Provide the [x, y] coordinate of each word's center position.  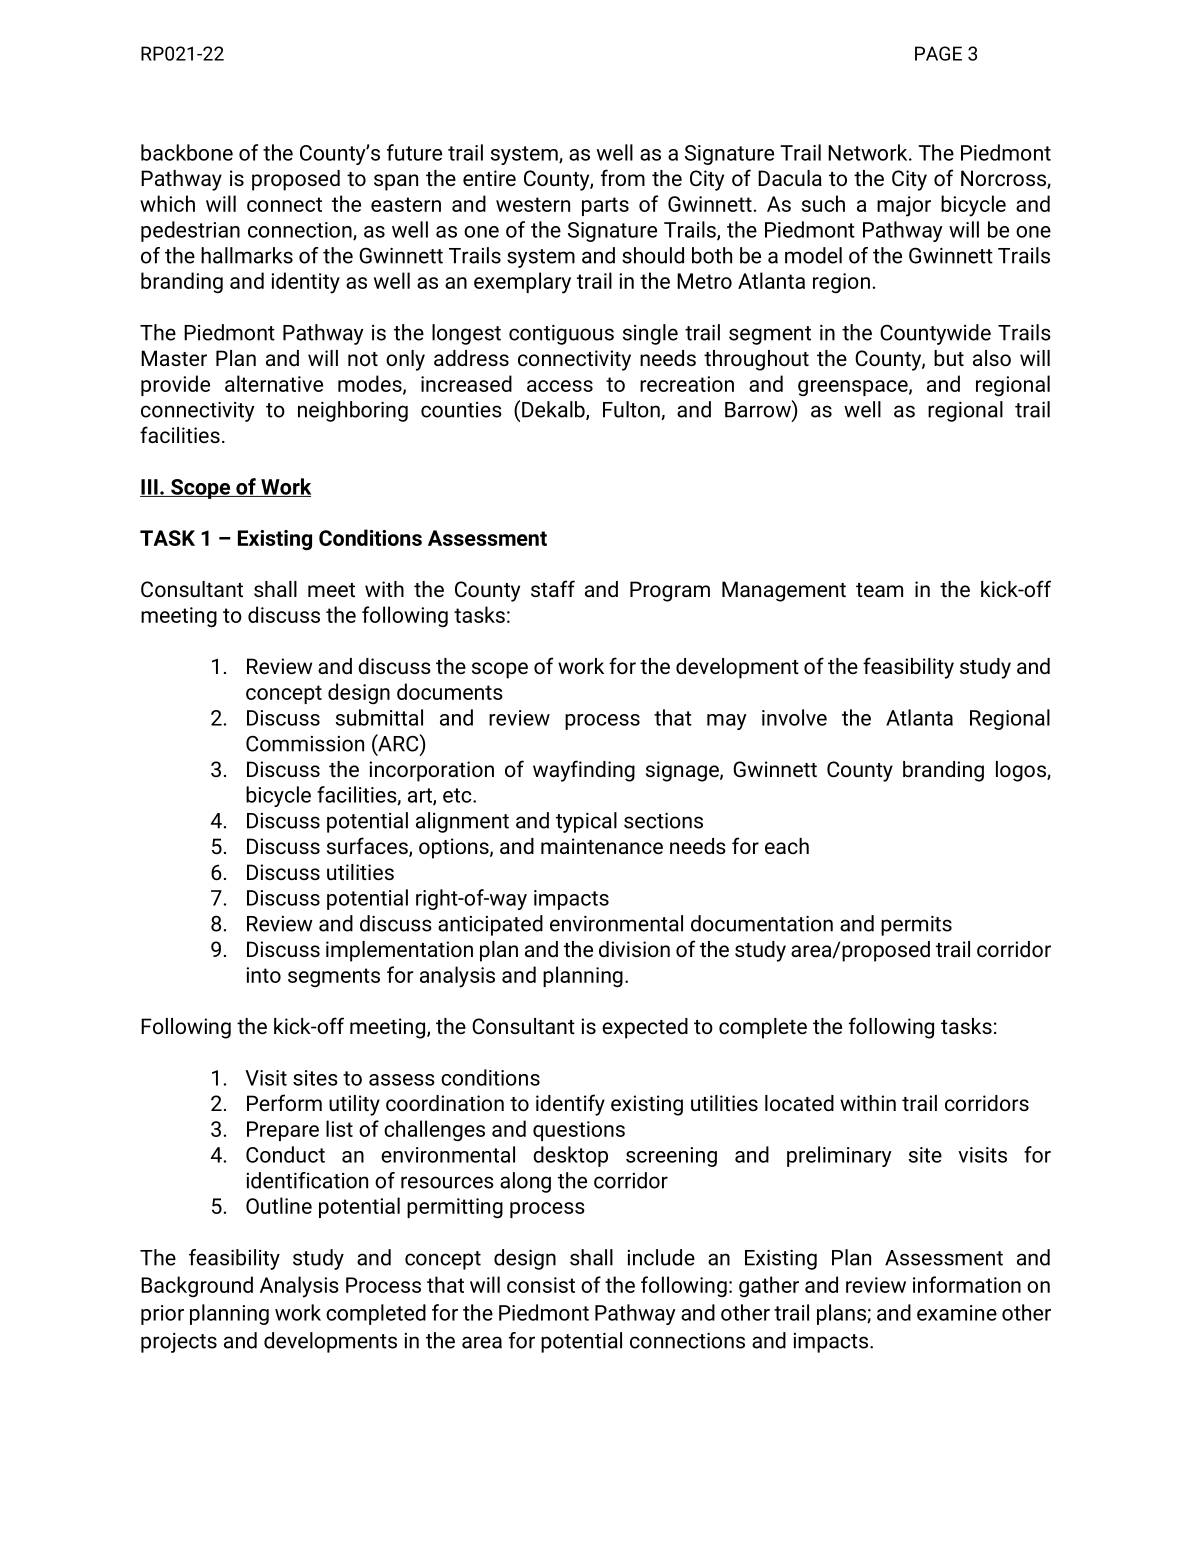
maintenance [602, 846]
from [623, 177]
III [150, 488]
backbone [187, 152]
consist [541, 1285]
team [879, 590]
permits [916, 926]
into [263, 975]
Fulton [632, 410]
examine [957, 1313]
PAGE [938, 53]
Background [197, 1286]
